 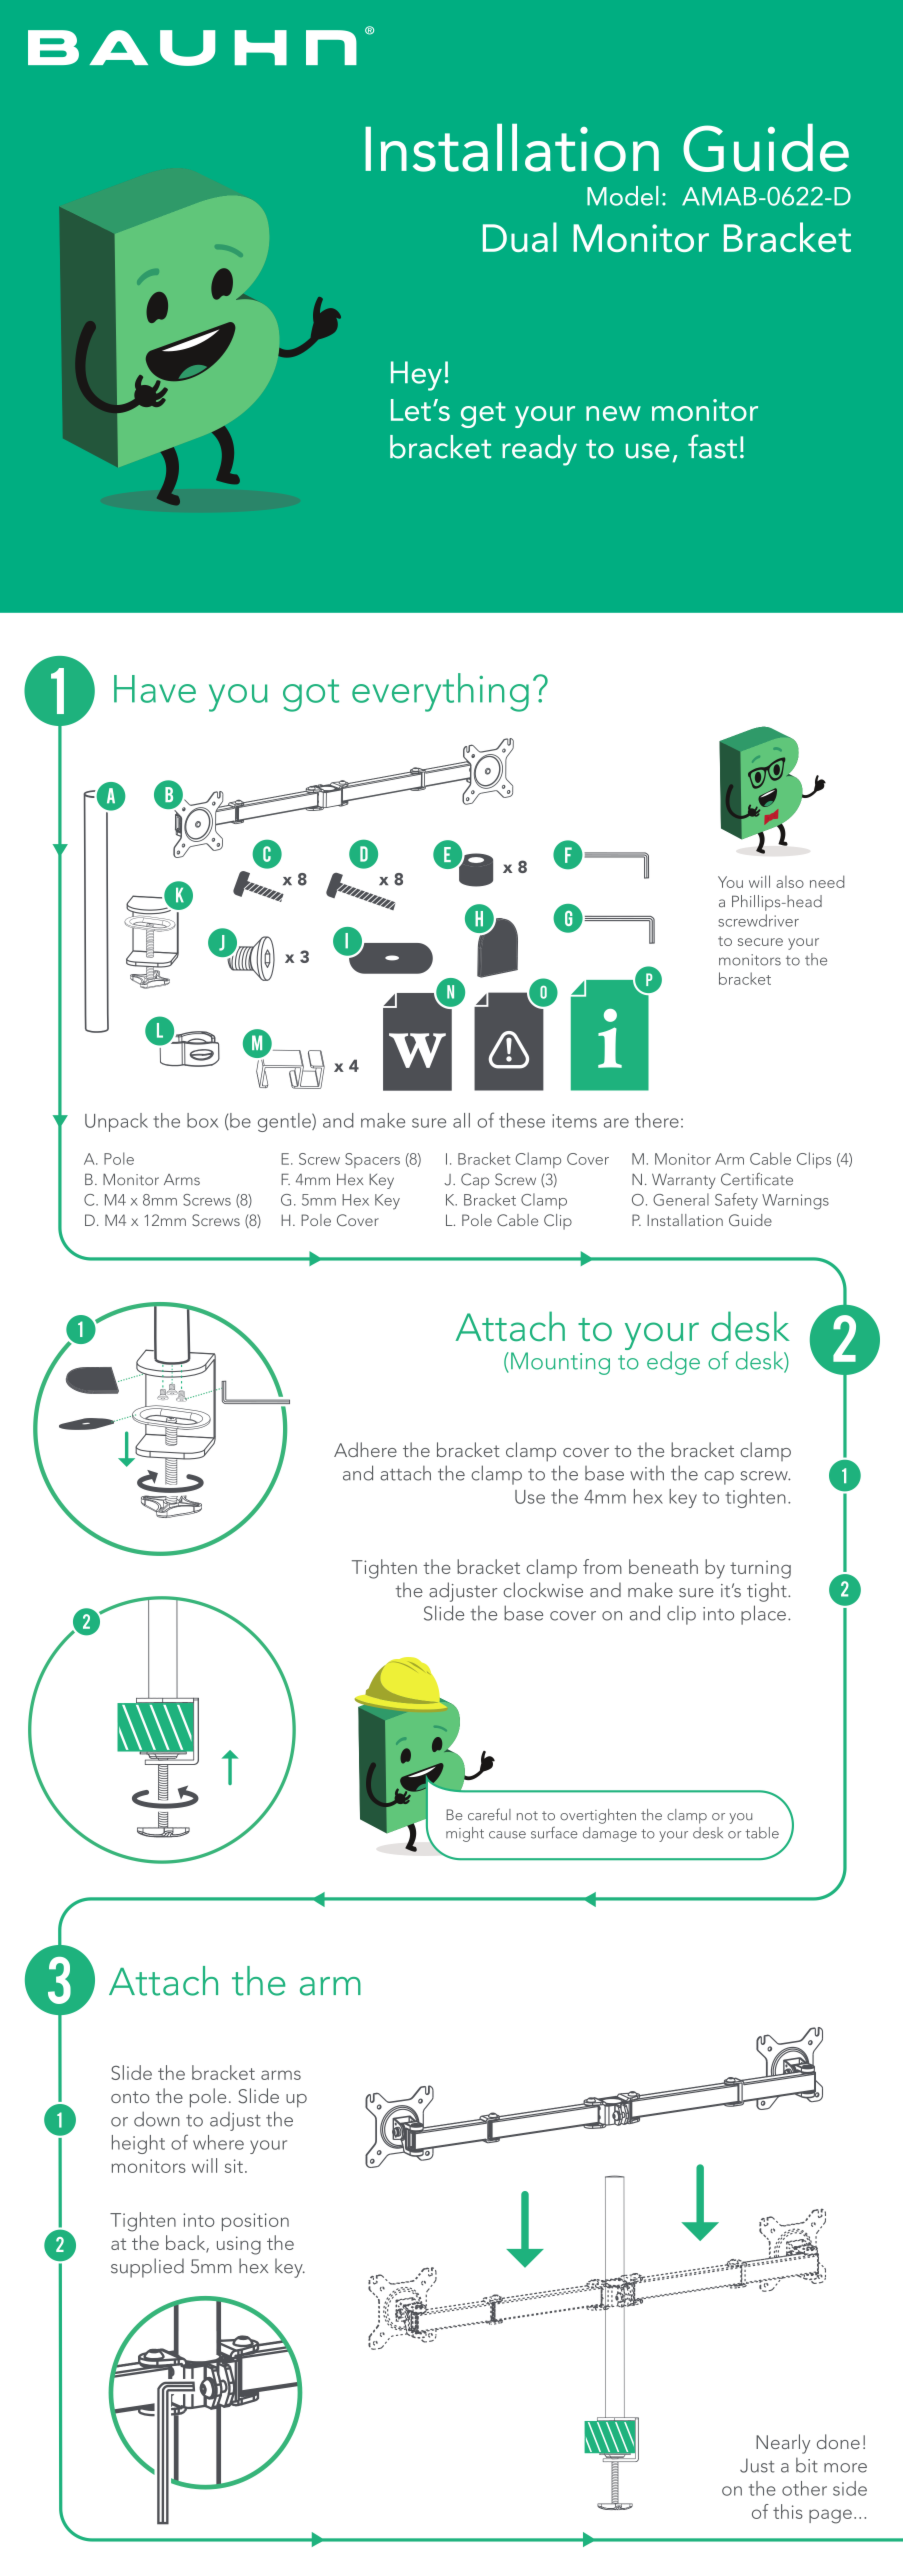 What do you see at coordinates (440, 692) in the screenshot?
I see `everything` at bounding box center [440, 692].
